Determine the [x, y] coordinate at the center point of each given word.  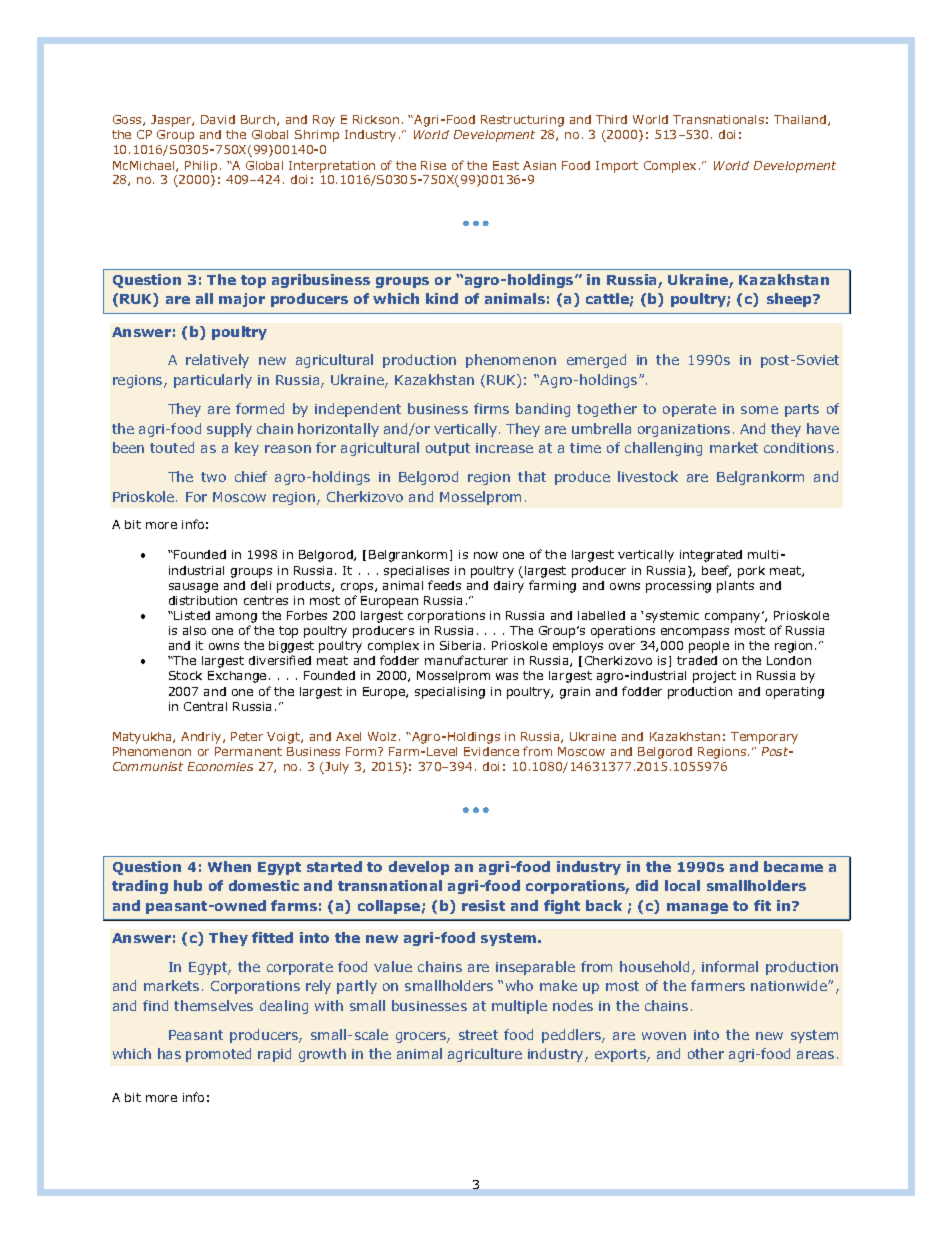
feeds [444, 585]
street [478, 1035]
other [706, 1053]
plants [735, 587]
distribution [203, 600]
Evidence [491, 751]
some [759, 410]
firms [491, 408]
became [793, 866]
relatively [217, 361]
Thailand [801, 120]
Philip [201, 167]
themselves [213, 1005]
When [229, 866]
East [506, 165]
